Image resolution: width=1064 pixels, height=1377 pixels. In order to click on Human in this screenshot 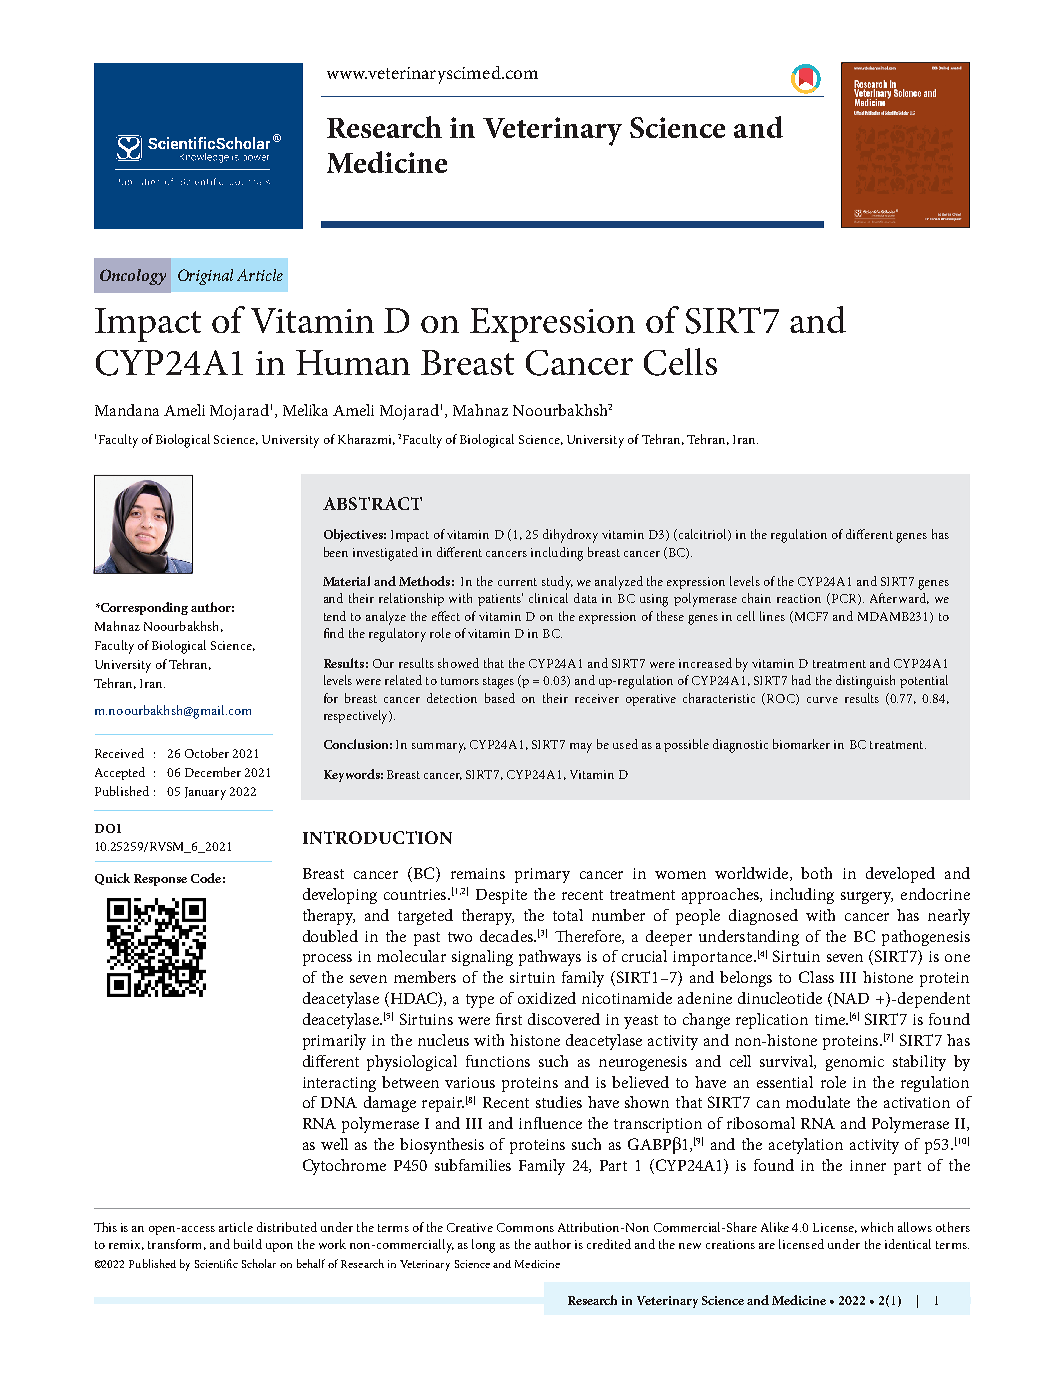, I will do `click(353, 362)`.
